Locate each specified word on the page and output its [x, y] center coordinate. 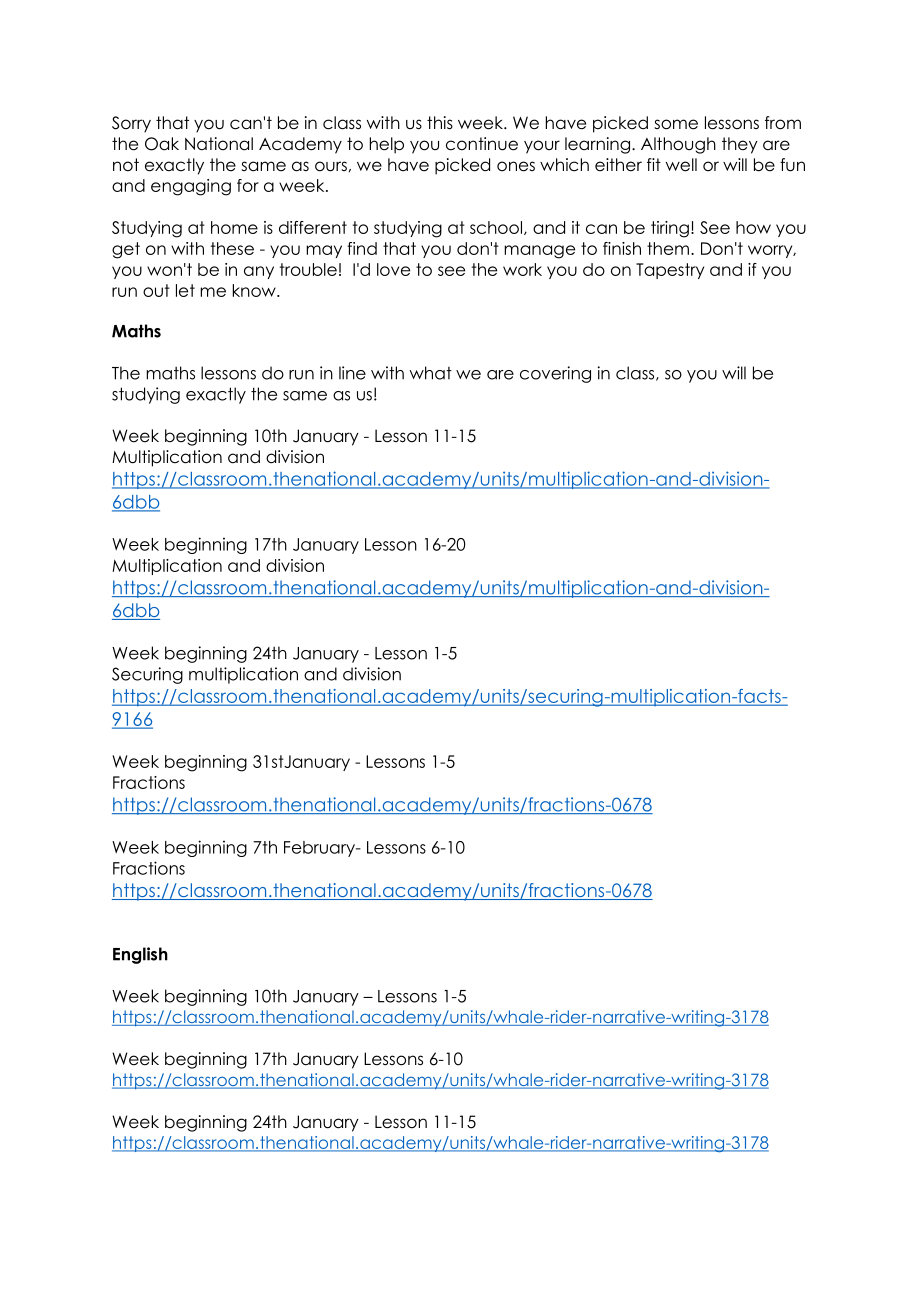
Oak [162, 144]
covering [555, 374]
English [140, 955]
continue [482, 144]
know [255, 290]
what [430, 373]
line [352, 373]
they [740, 145]
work [522, 269]
